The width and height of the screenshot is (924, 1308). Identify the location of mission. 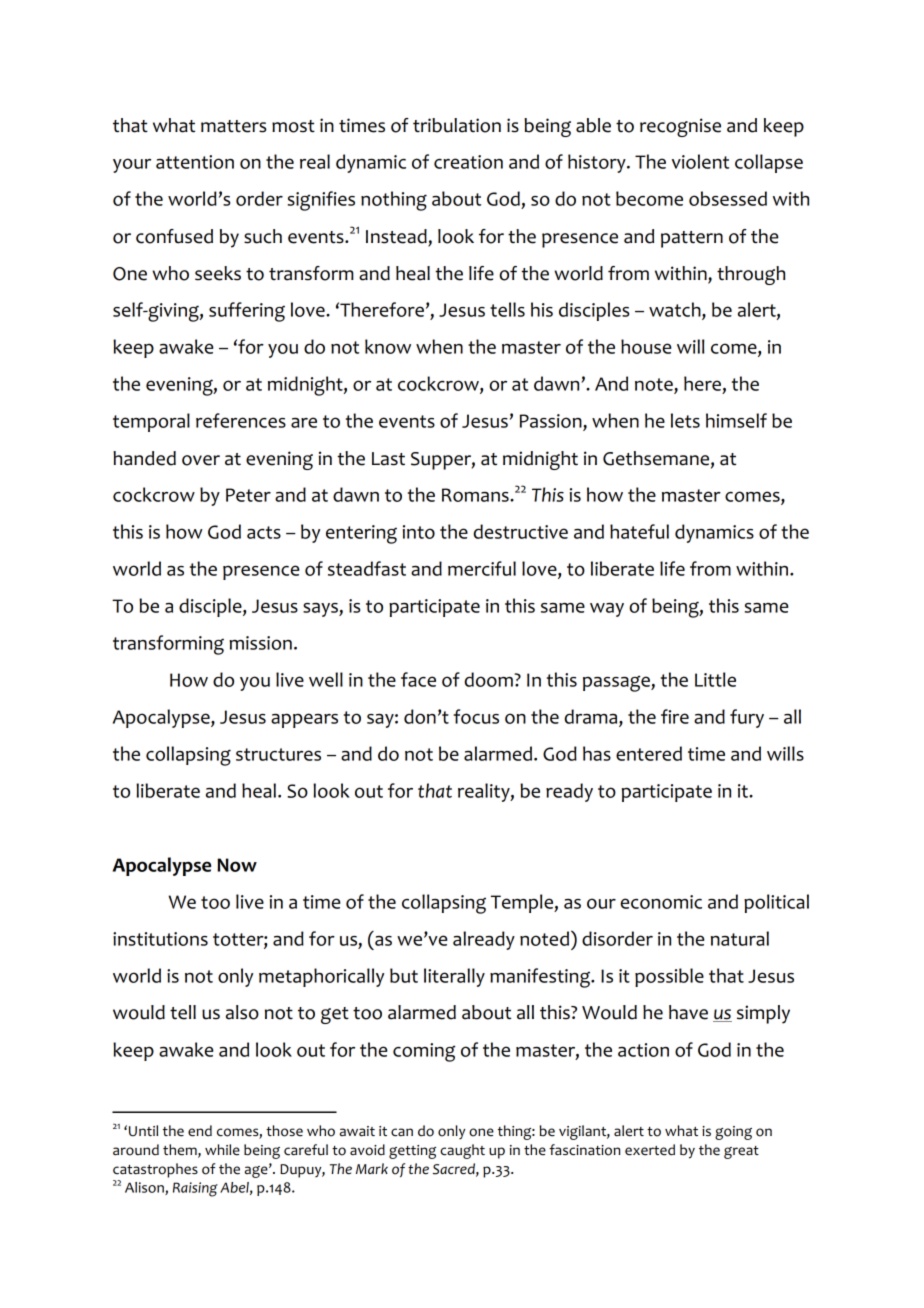
(260, 643).
